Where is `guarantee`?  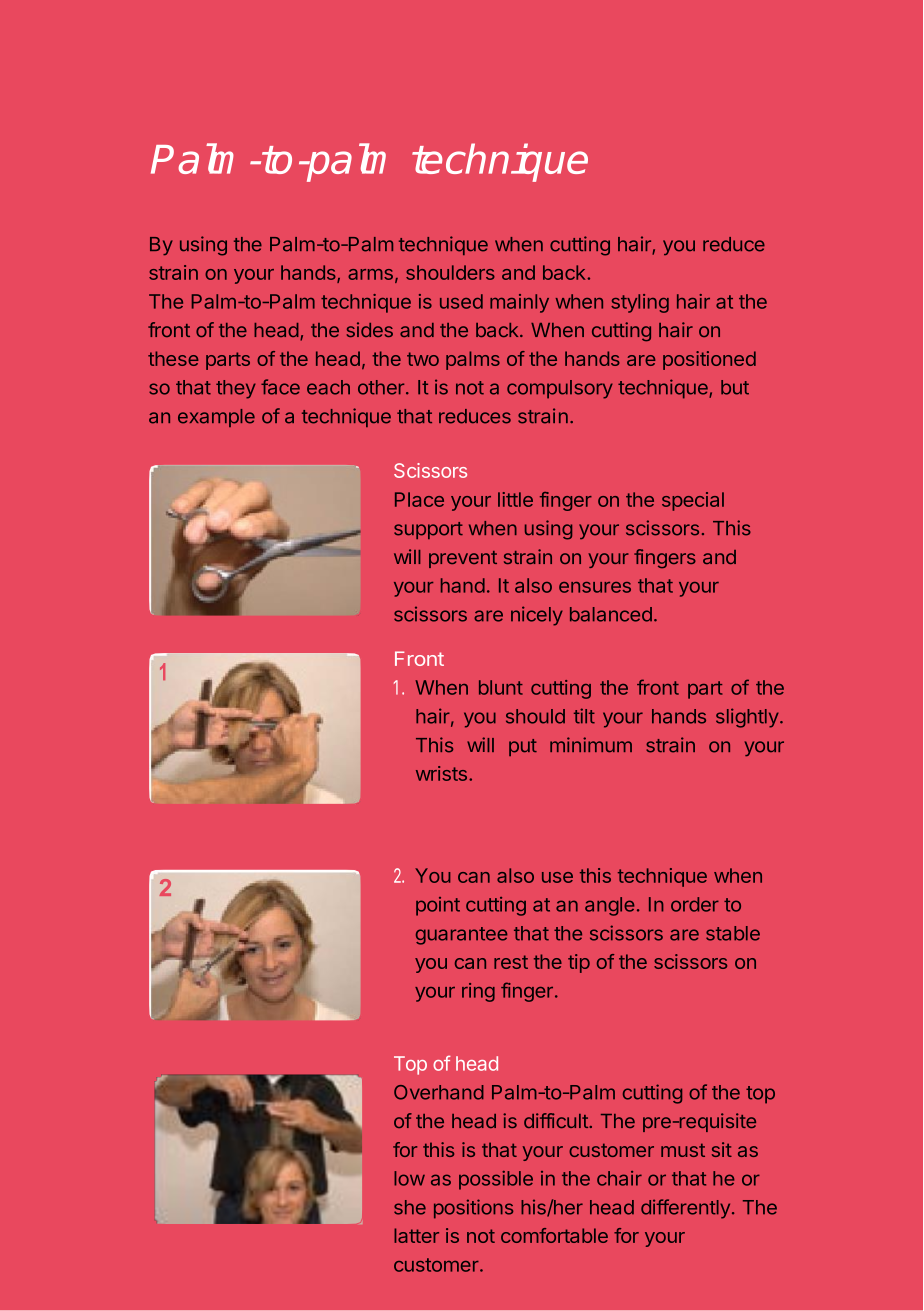 guarantee is located at coordinates (462, 936).
